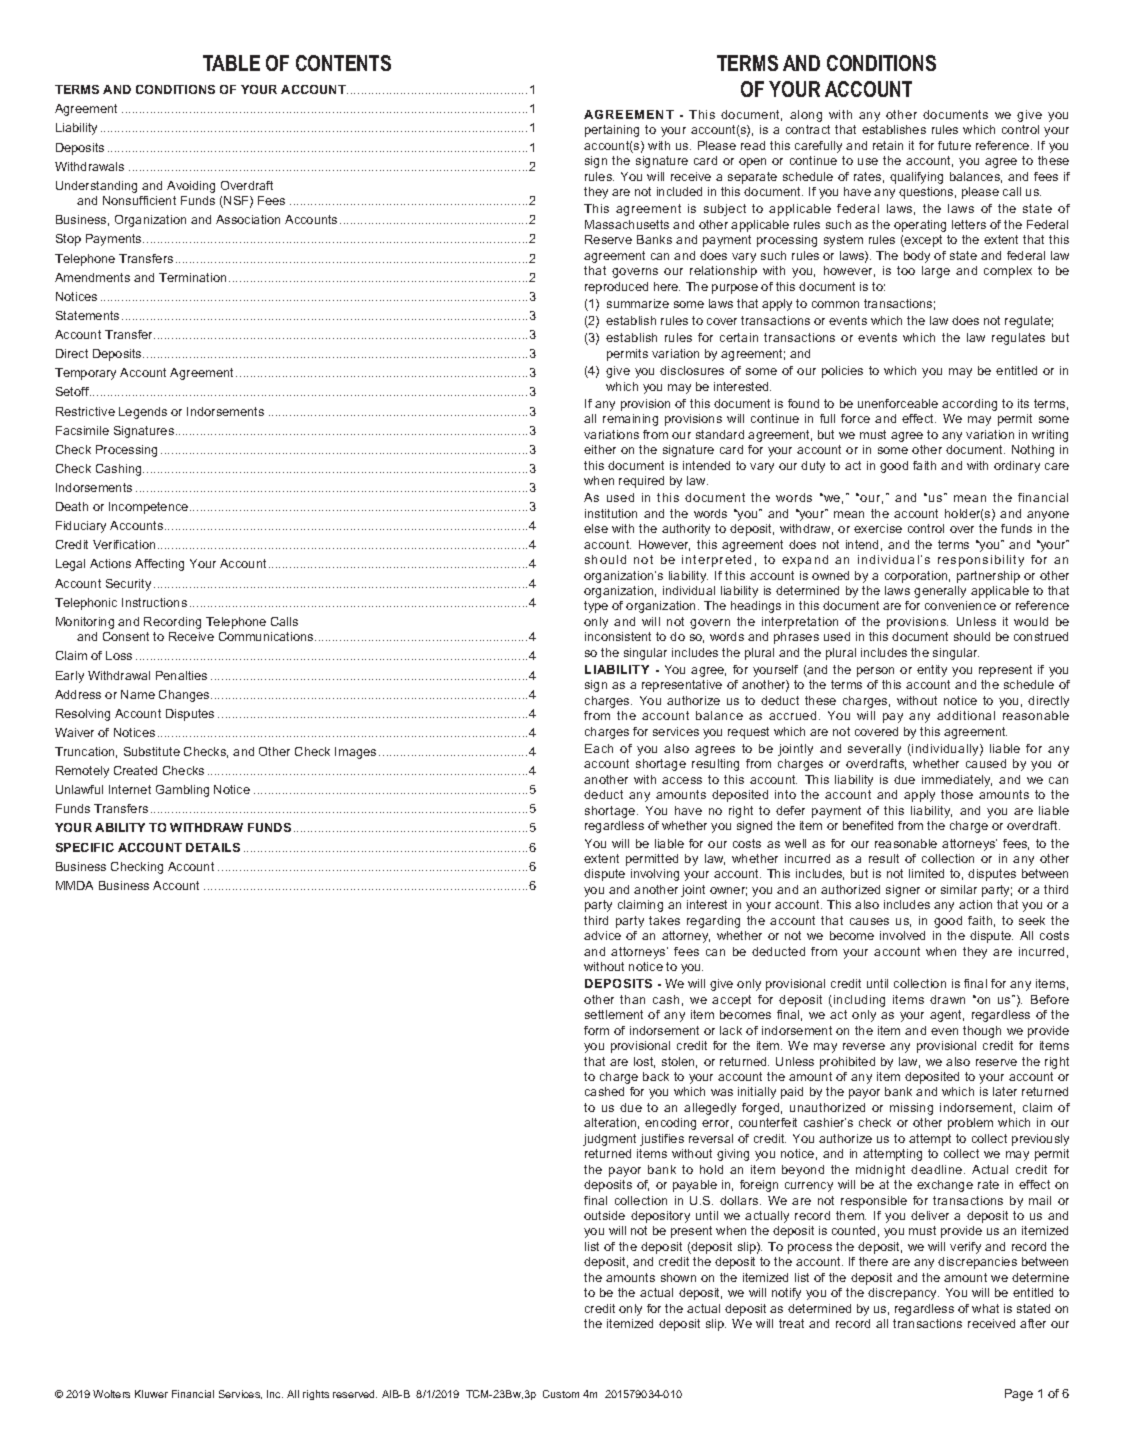  What do you see at coordinates (966, 715) in the screenshot?
I see `additional` at bounding box center [966, 715].
